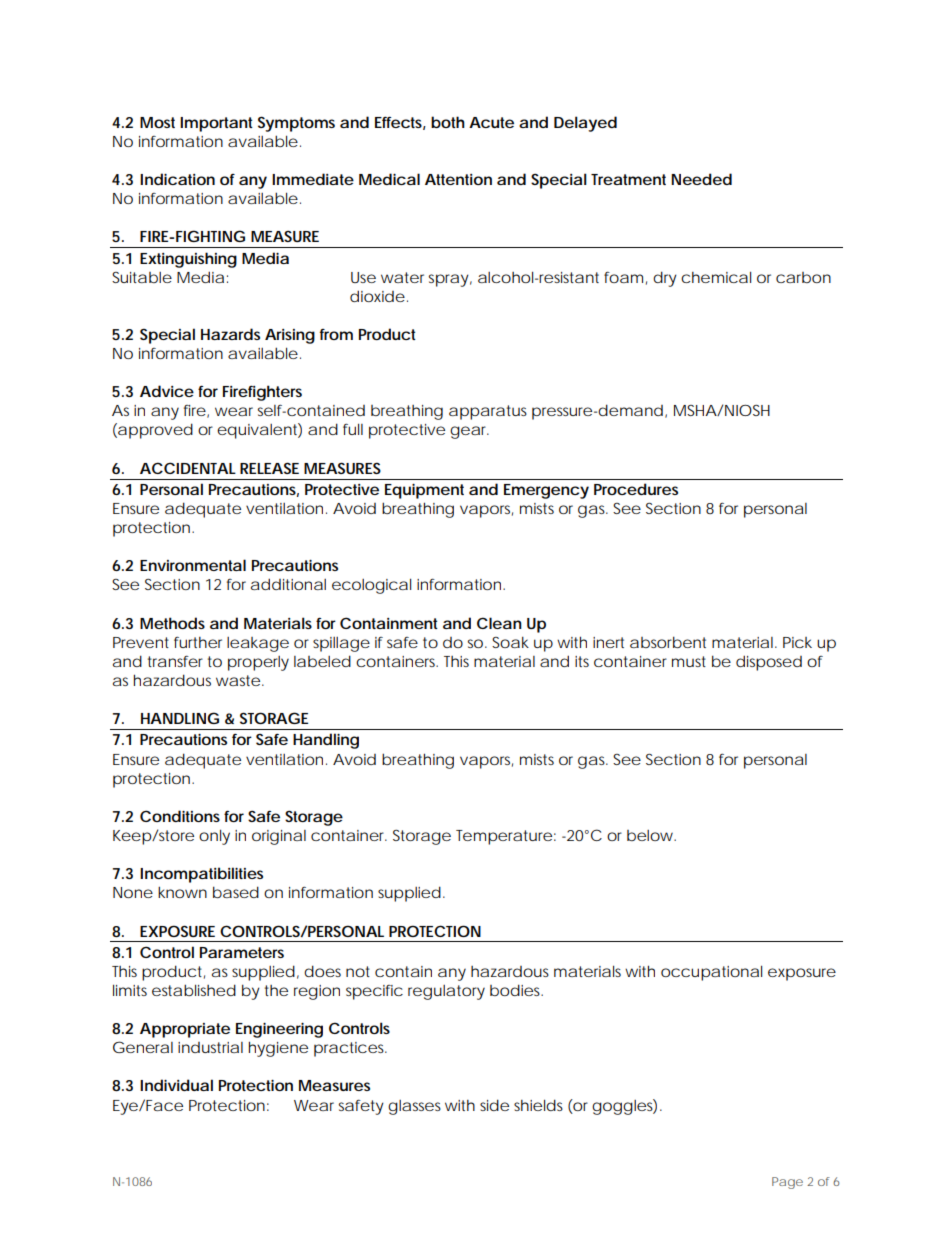 Image resolution: width=952 pixels, height=1233 pixels. Describe the element at coordinates (689, 661) in the screenshot. I see `must` at that location.
